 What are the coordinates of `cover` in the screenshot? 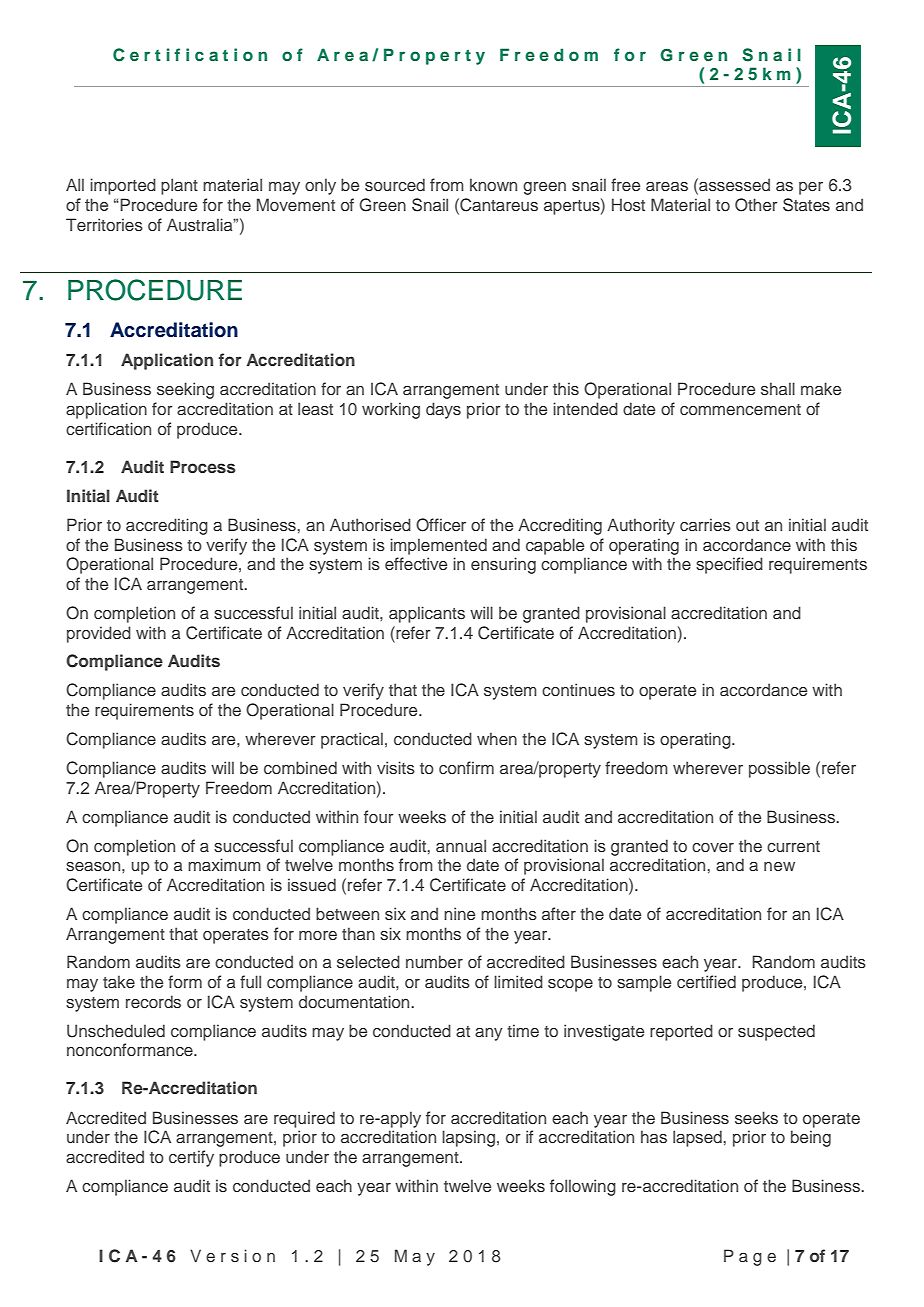 It's located at (713, 847).
